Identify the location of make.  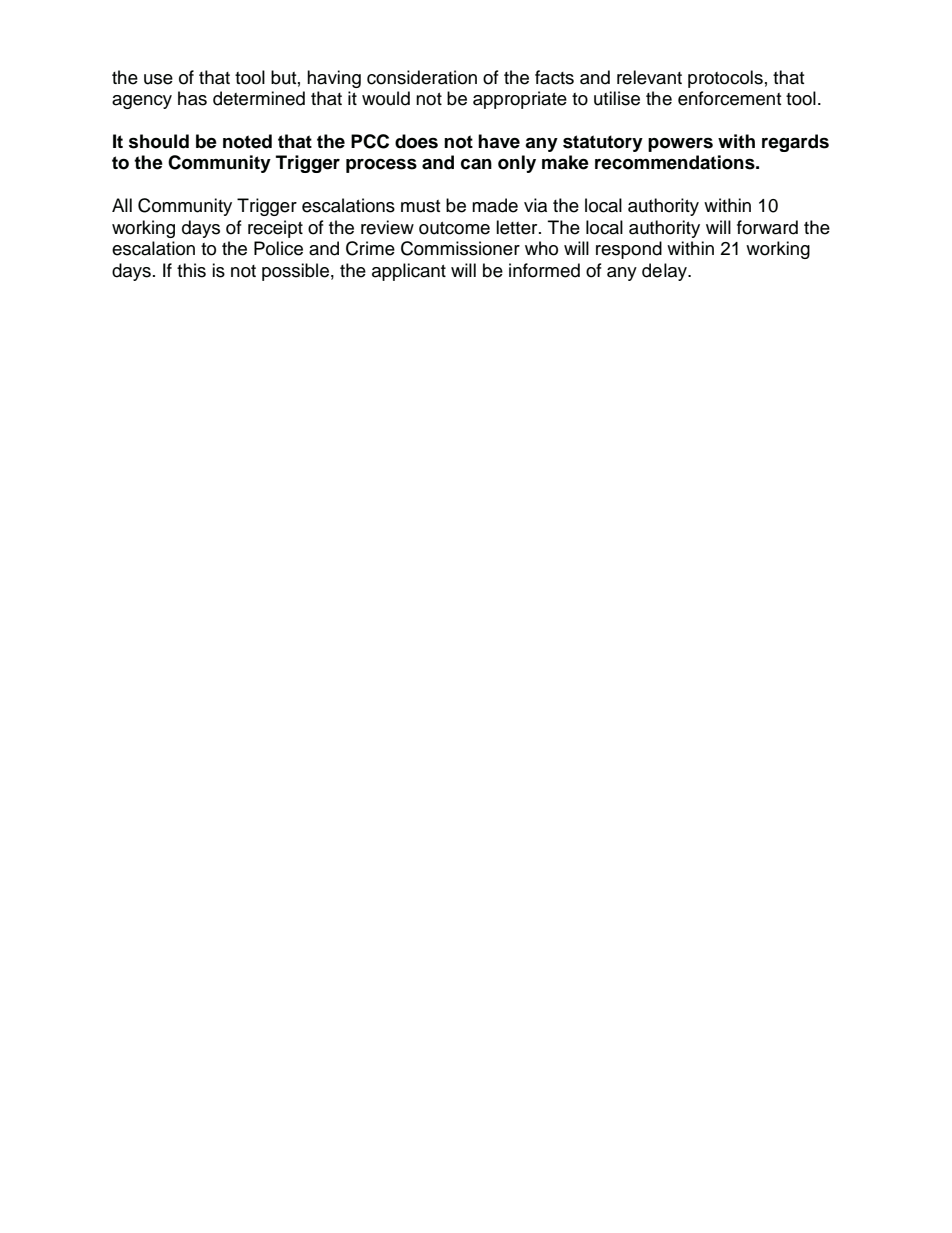
(565, 162).
